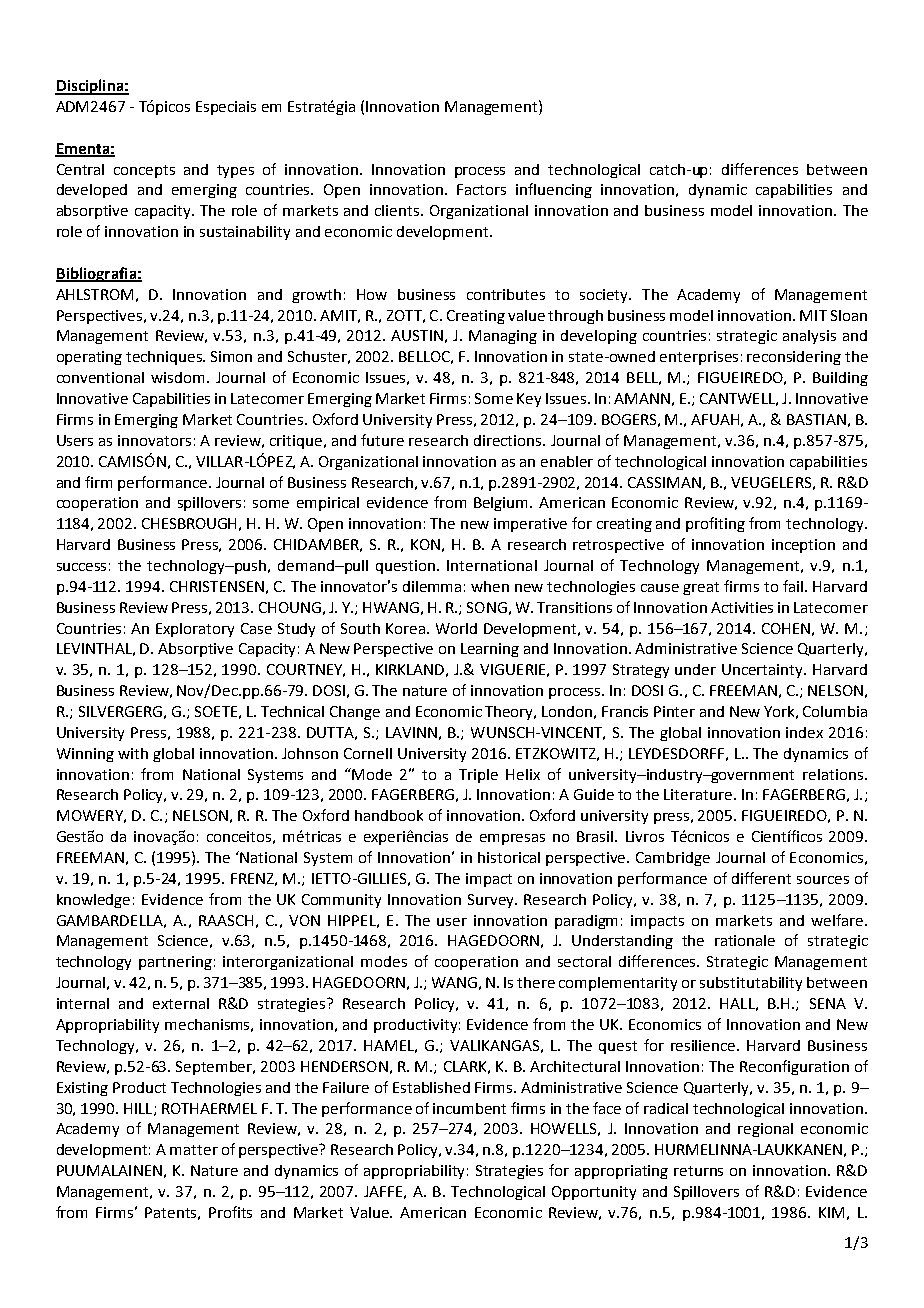  Describe the element at coordinates (510, 713) in the screenshot. I see `Theory` at that location.
